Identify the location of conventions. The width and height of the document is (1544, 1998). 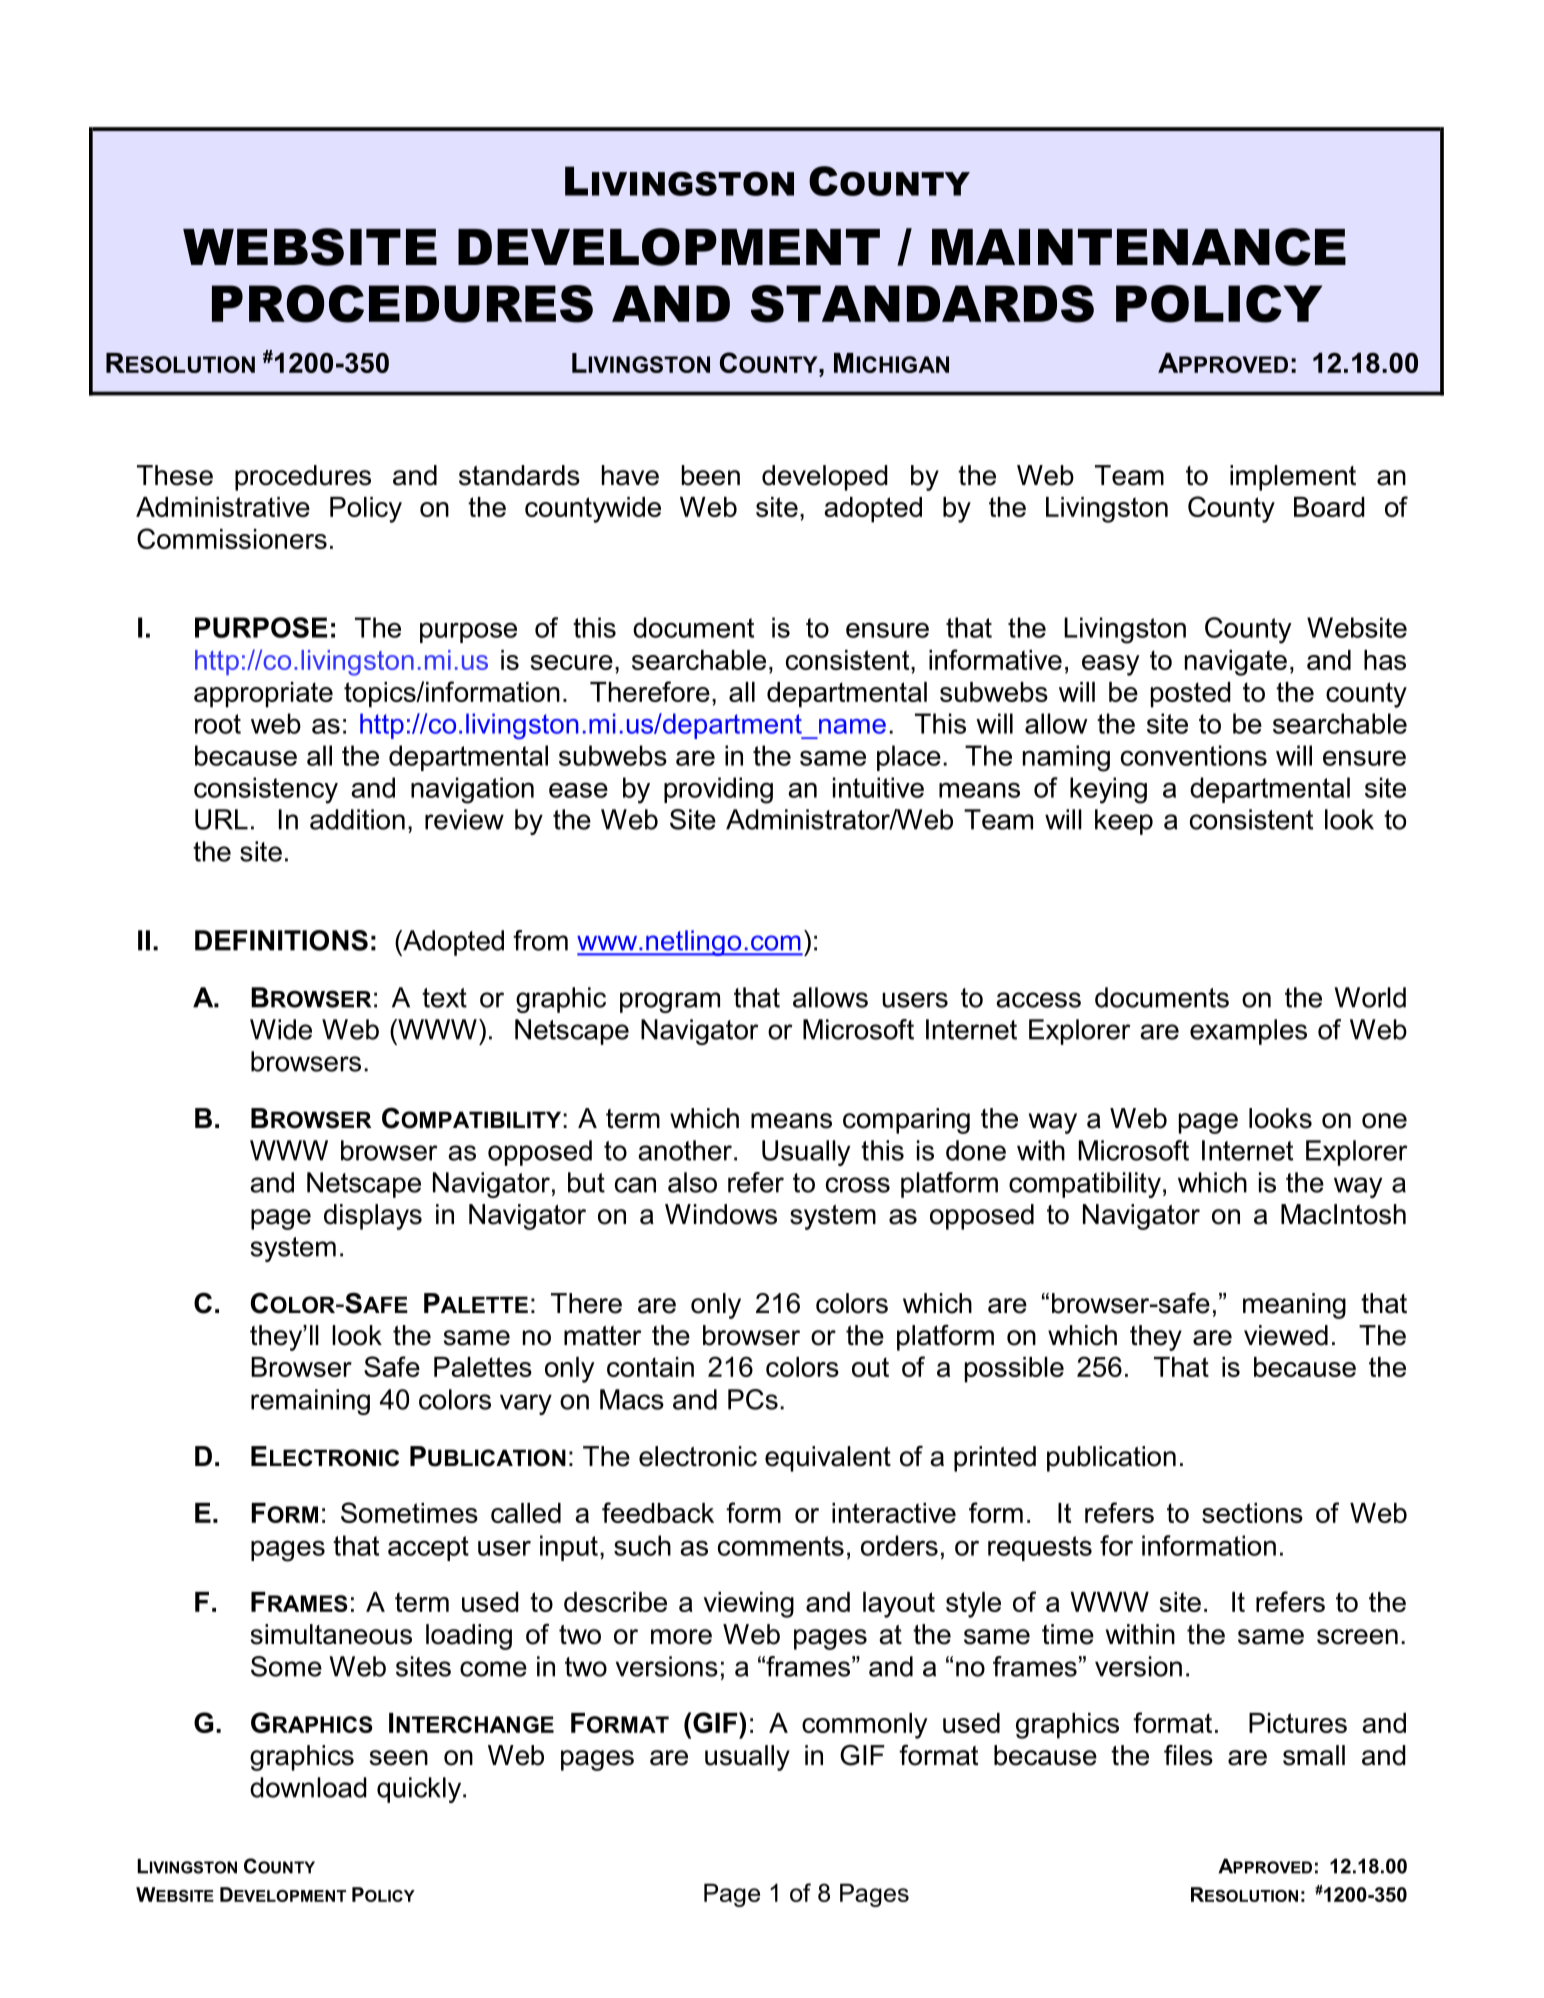
(1194, 755).
